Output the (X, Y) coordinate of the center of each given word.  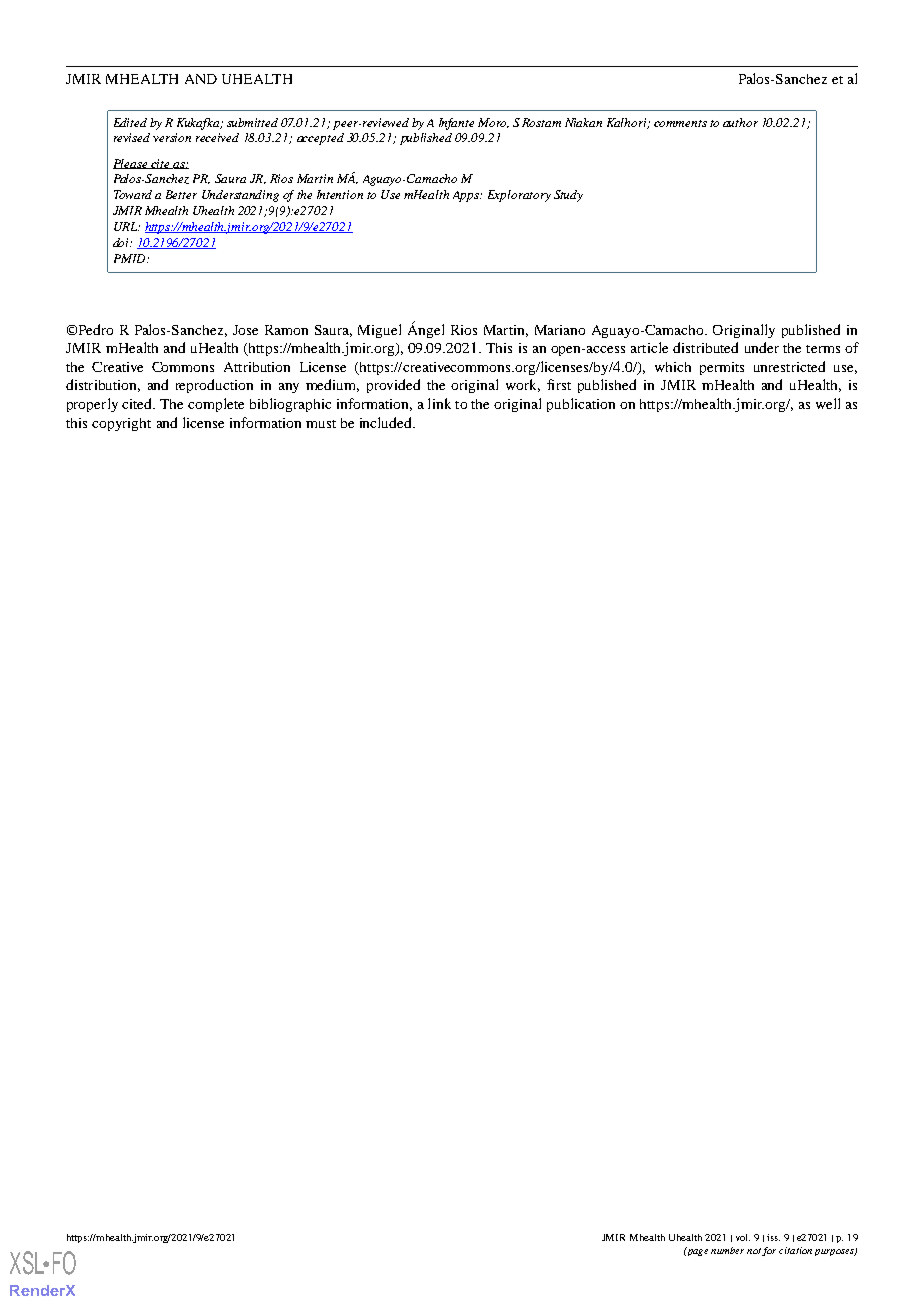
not (754, 1251)
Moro (493, 123)
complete (216, 405)
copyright (121, 424)
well (828, 403)
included (387, 422)
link (439, 403)
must (321, 424)
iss (773, 1237)
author (740, 122)
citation (795, 1250)
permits (722, 368)
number (727, 1250)
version (172, 137)
